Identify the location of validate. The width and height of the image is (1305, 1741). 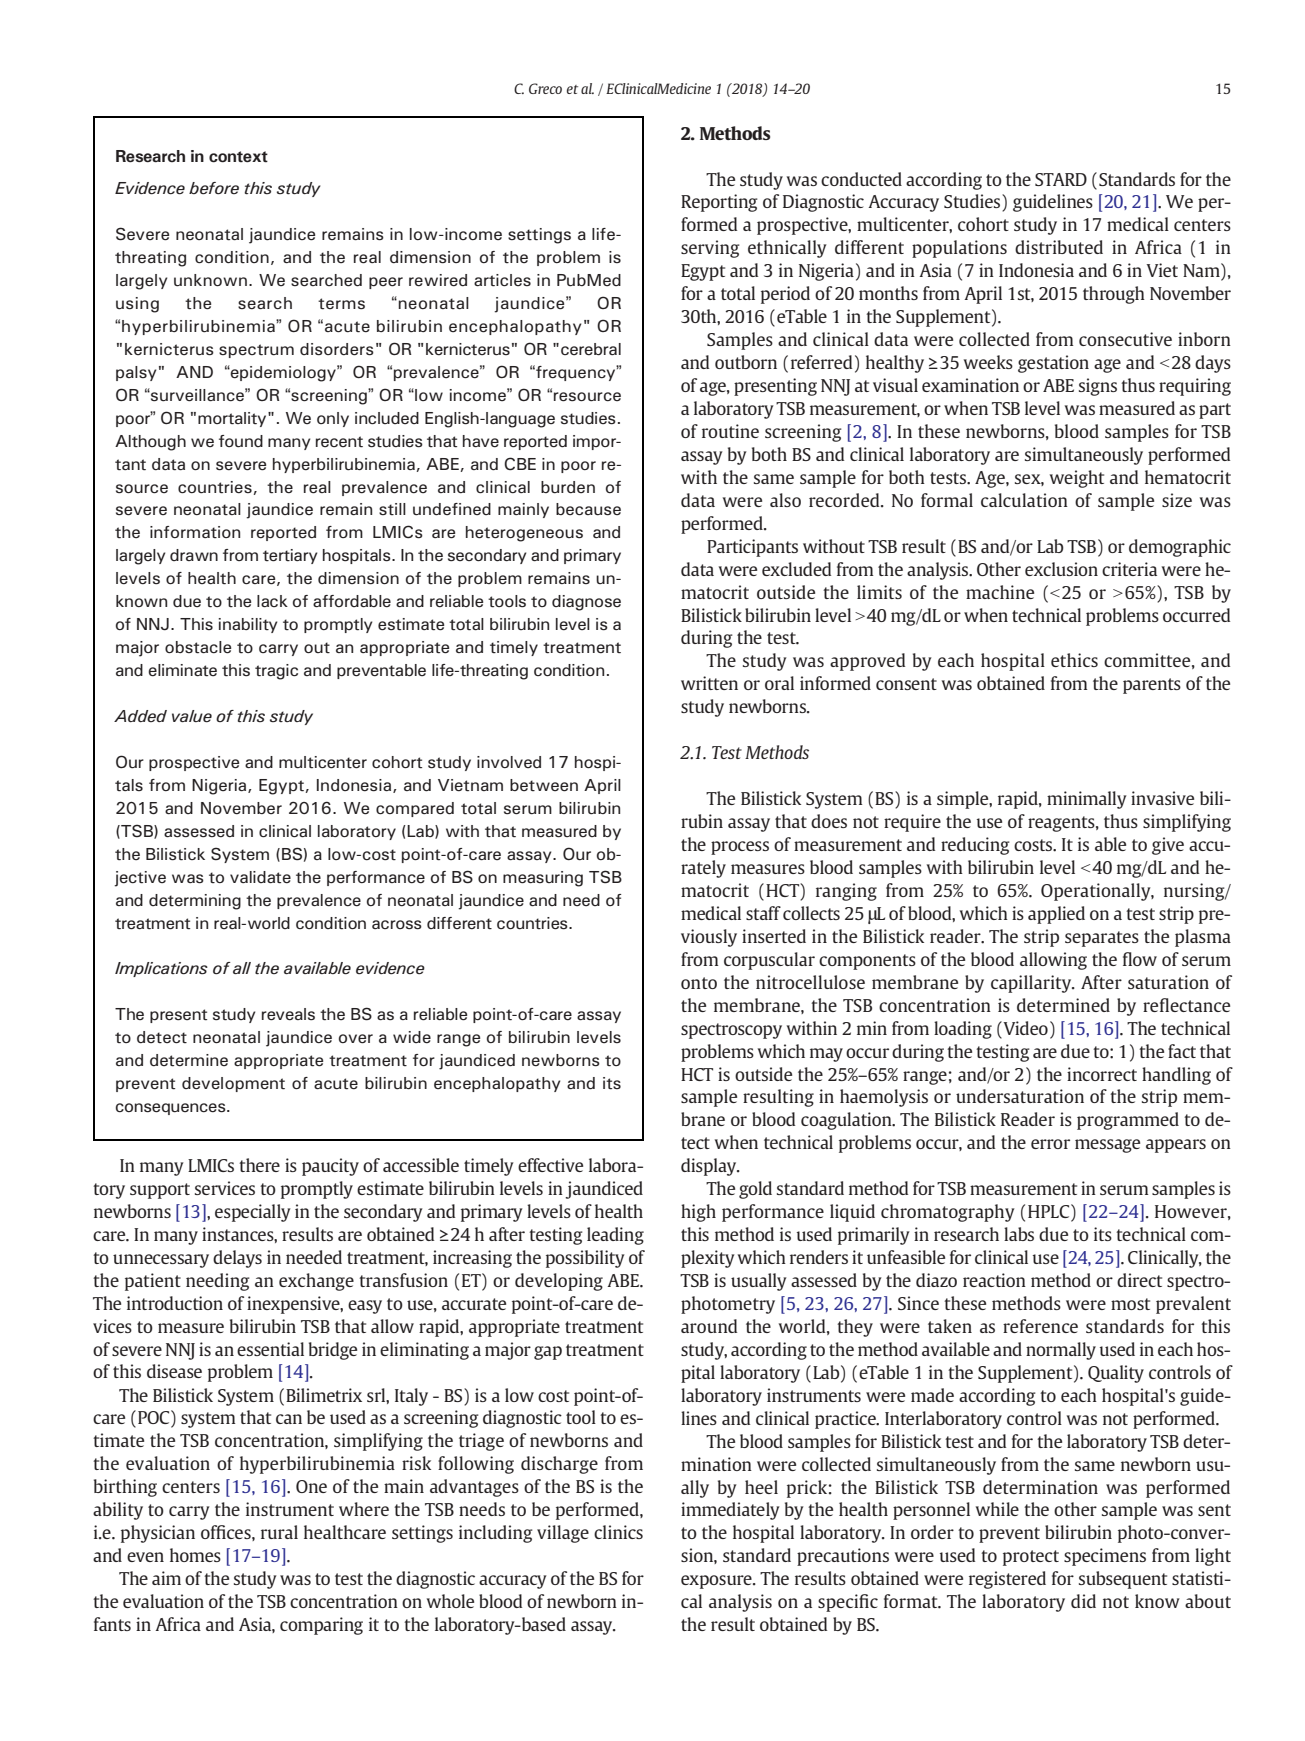
(260, 877).
